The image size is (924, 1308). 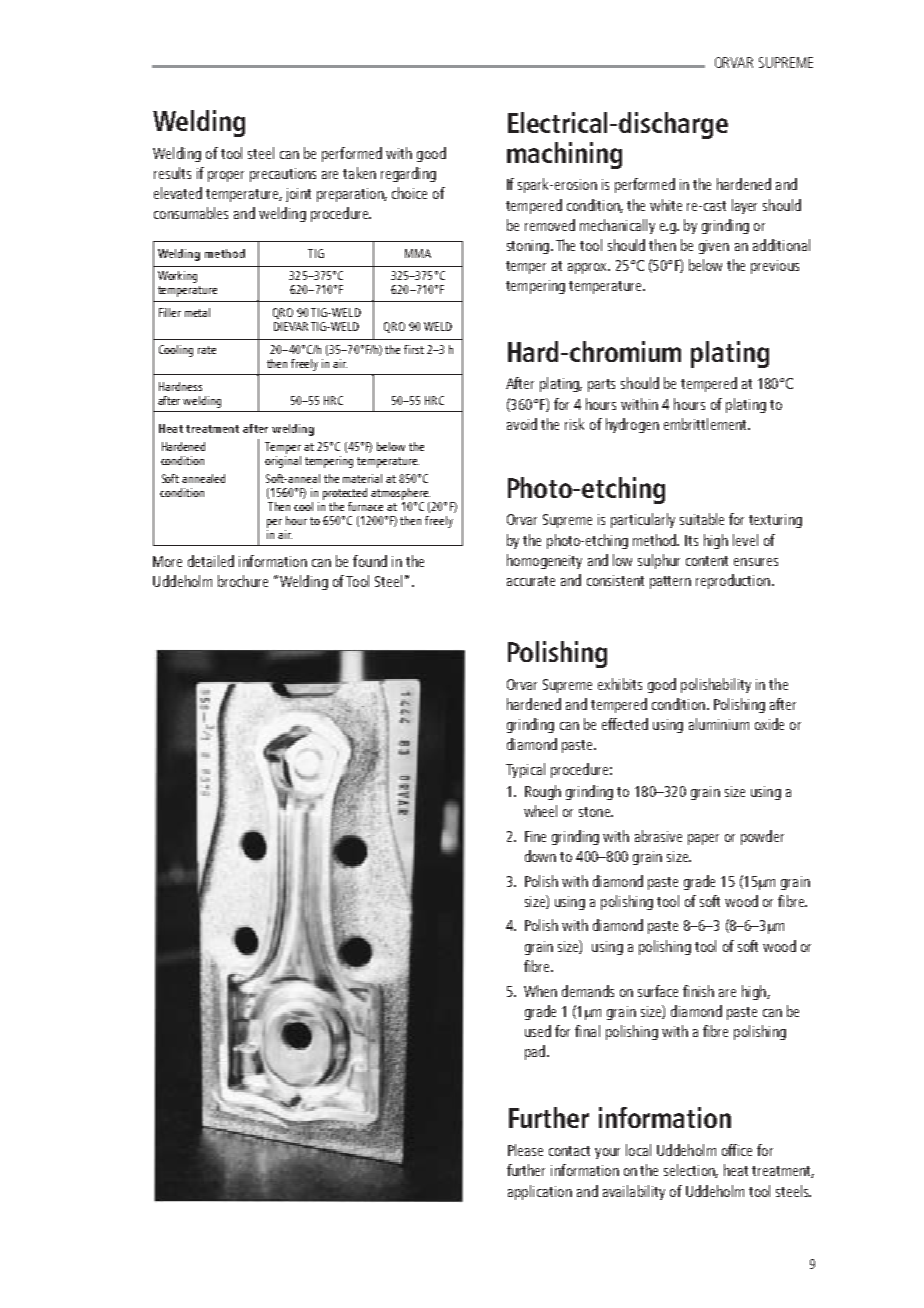 What do you see at coordinates (540, 1192) in the screenshot?
I see `application` at bounding box center [540, 1192].
